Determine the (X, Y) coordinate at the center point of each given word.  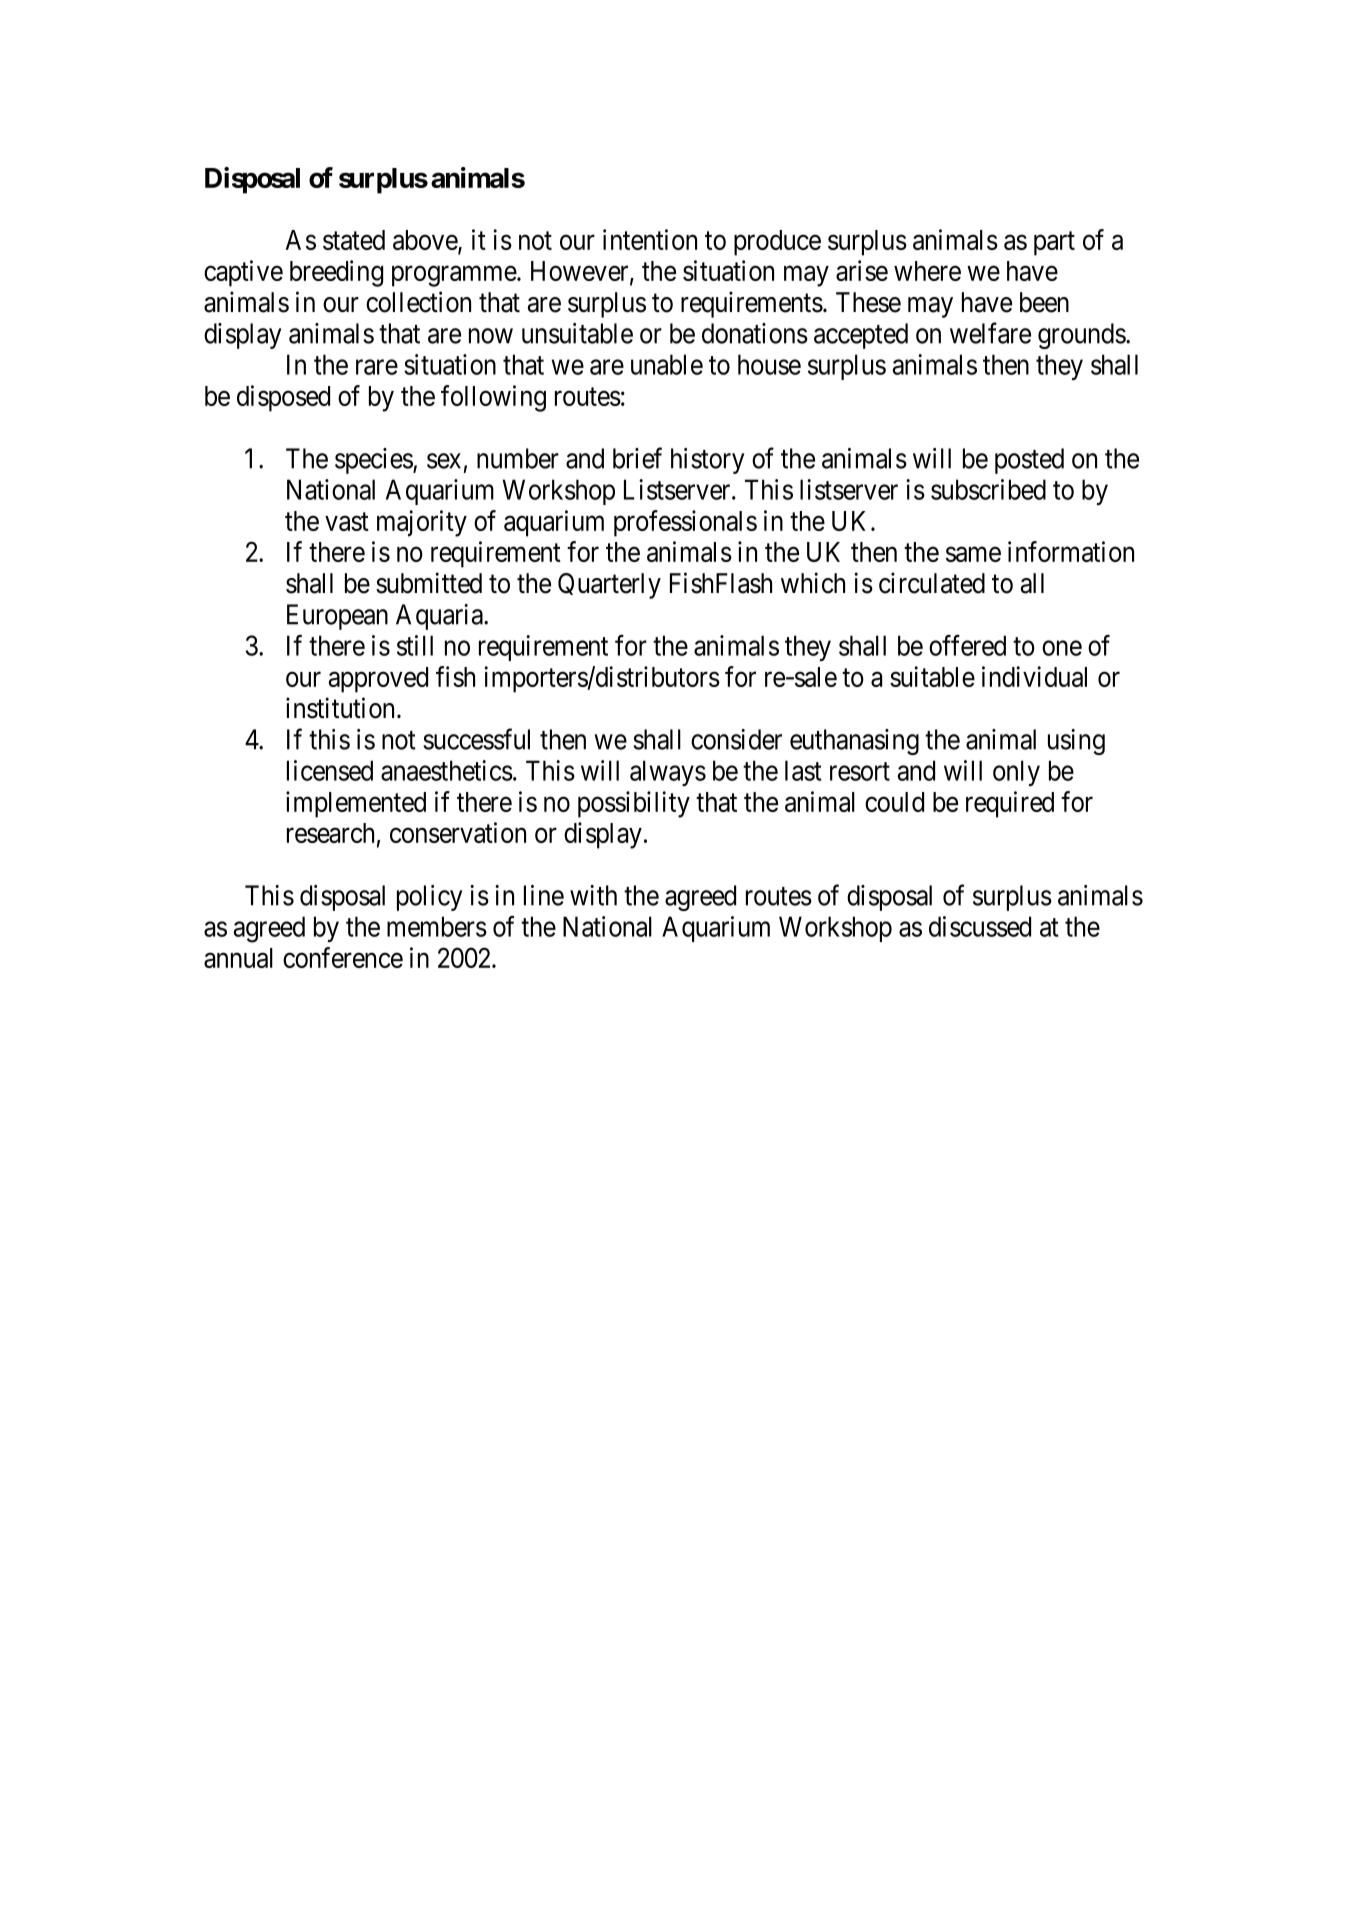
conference (343, 957)
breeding (336, 273)
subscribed (988, 489)
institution (342, 708)
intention (650, 239)
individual (1034, 676)
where (927, 271)
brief (637, 458)
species (374, 461)
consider (736, 739)
